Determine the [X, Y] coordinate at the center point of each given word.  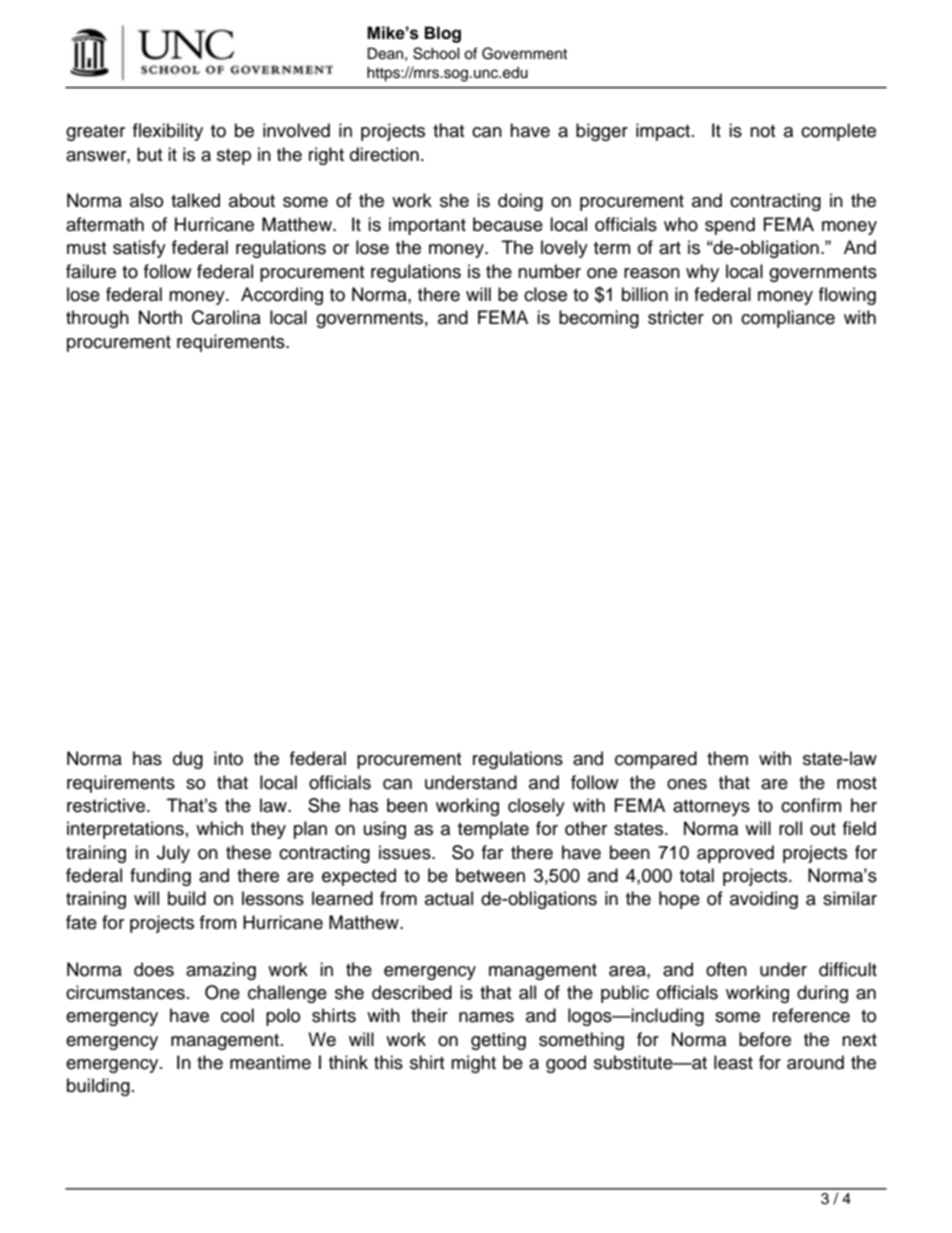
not [762, 131]
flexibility [168, 132]
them [727, 758]
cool [237, 1015]
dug [188, 760]
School [436, 53]
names [486, 1017]
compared [656, 760]
